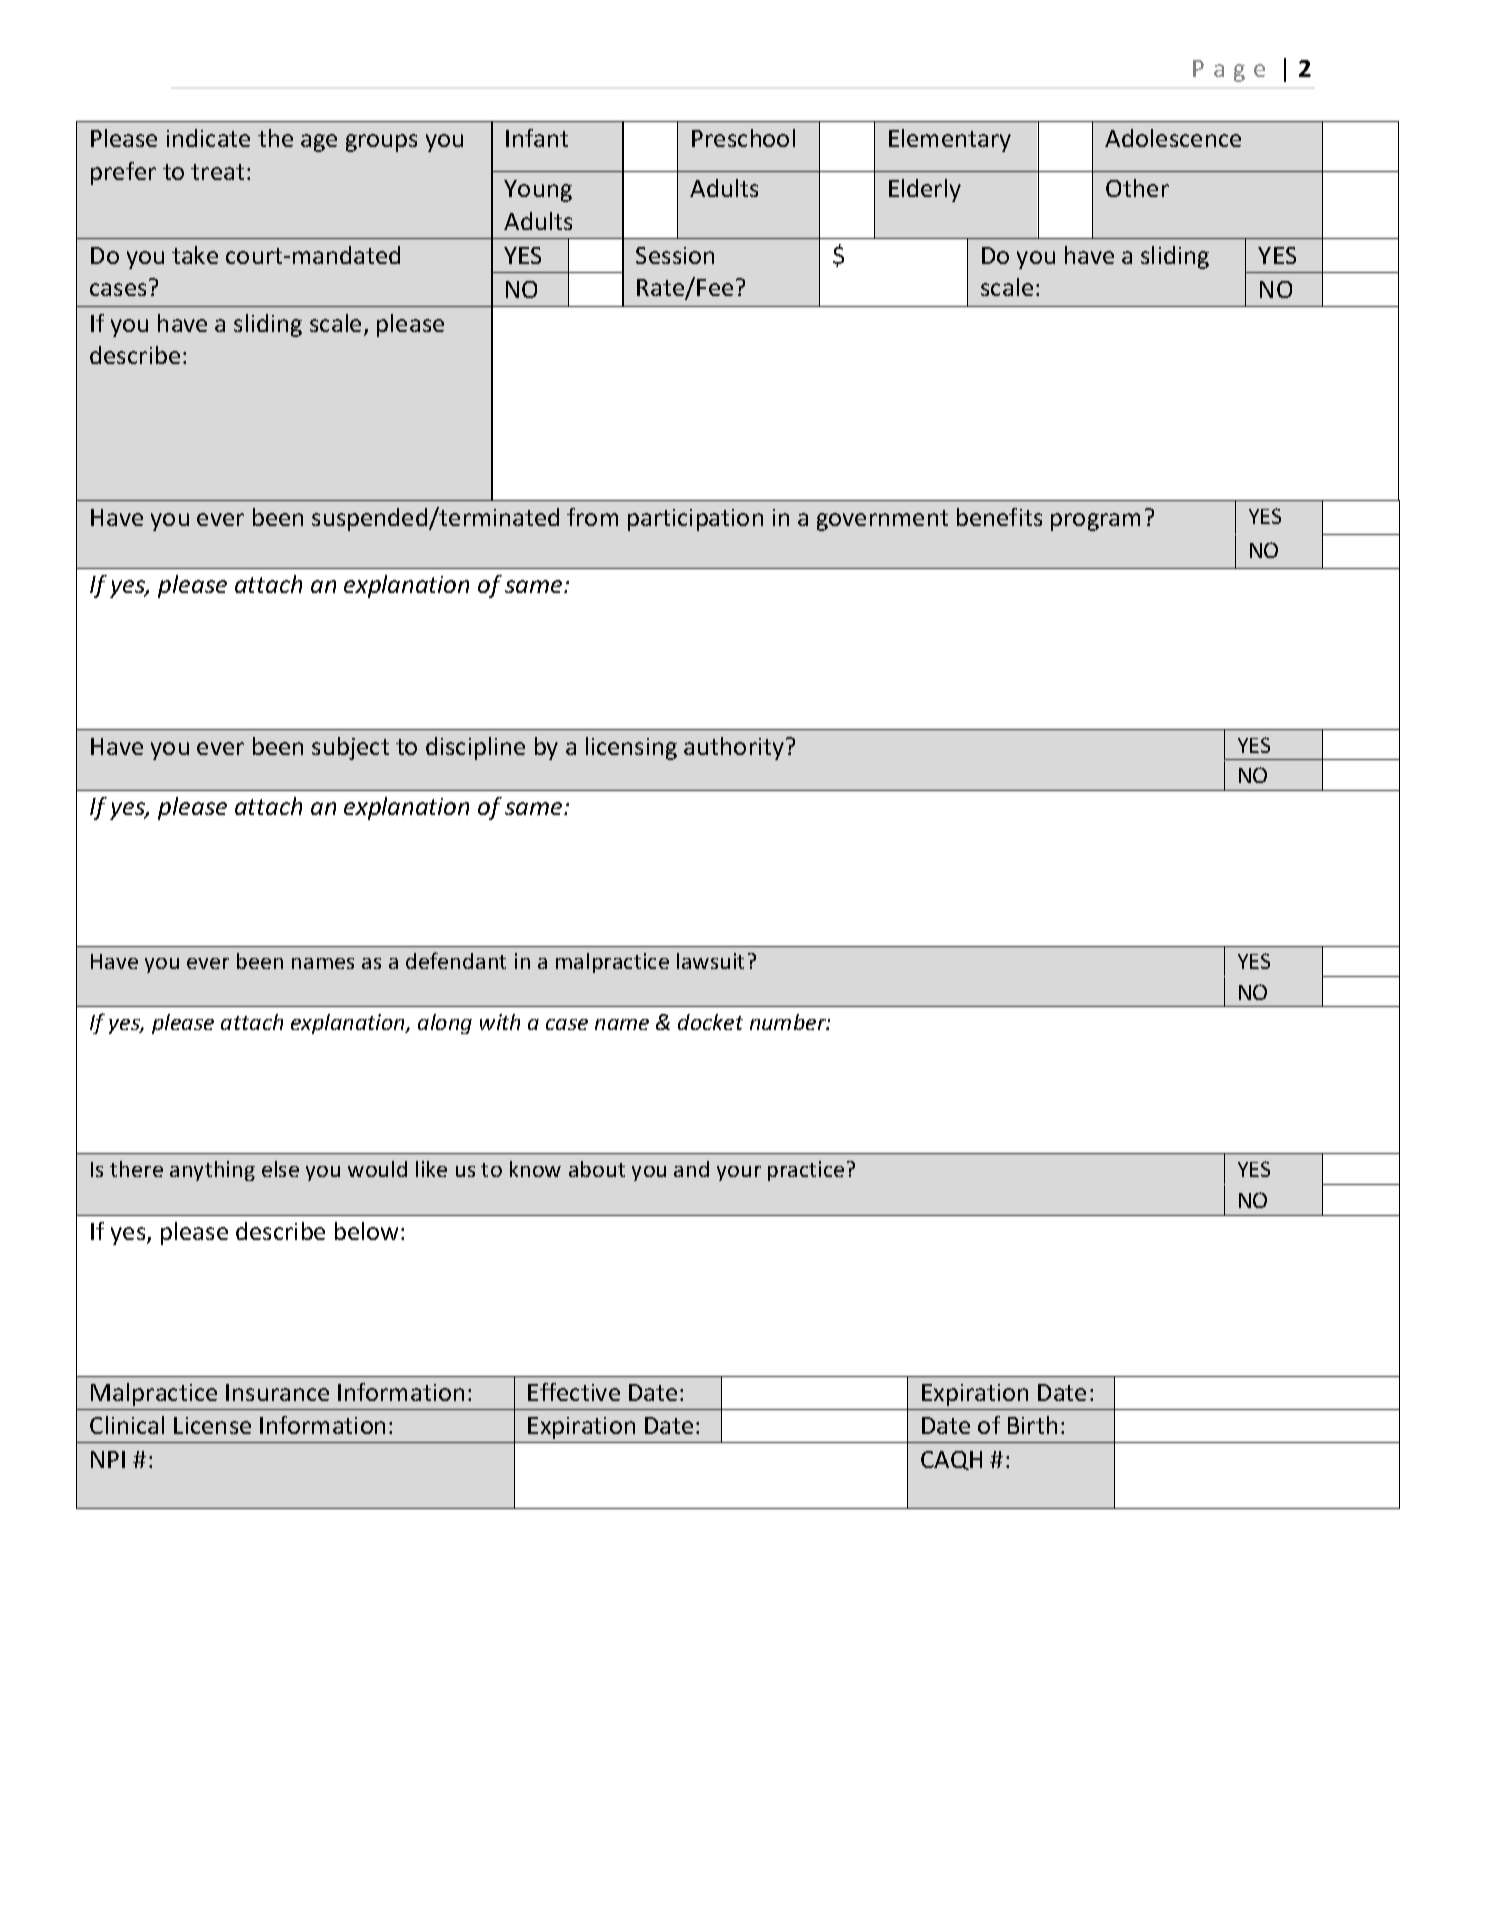 The height and width of the screenshot is (1923, 1486). I want to click on from, so click(592, 517).
